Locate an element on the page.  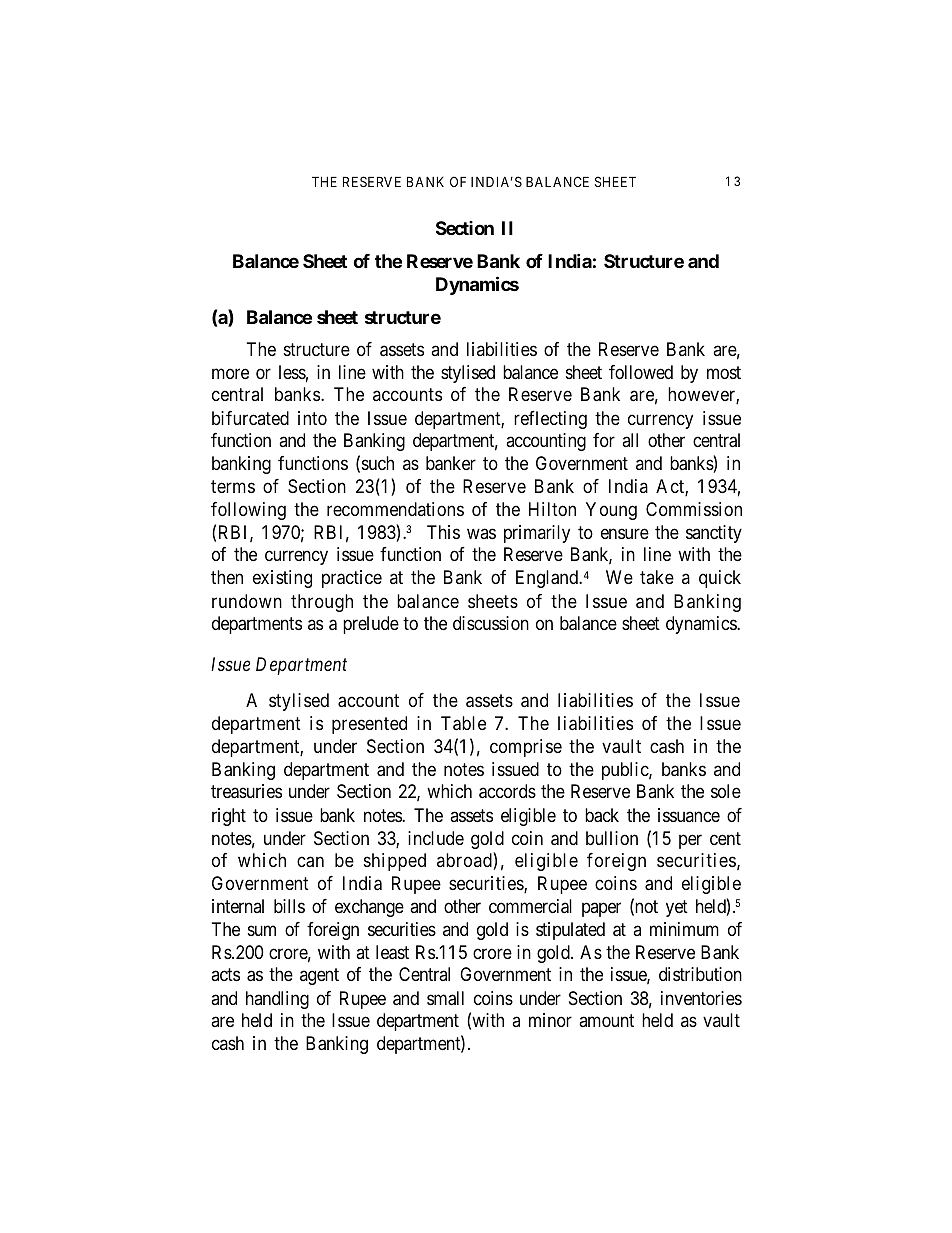
sole is located at coordinates (726, 791).
